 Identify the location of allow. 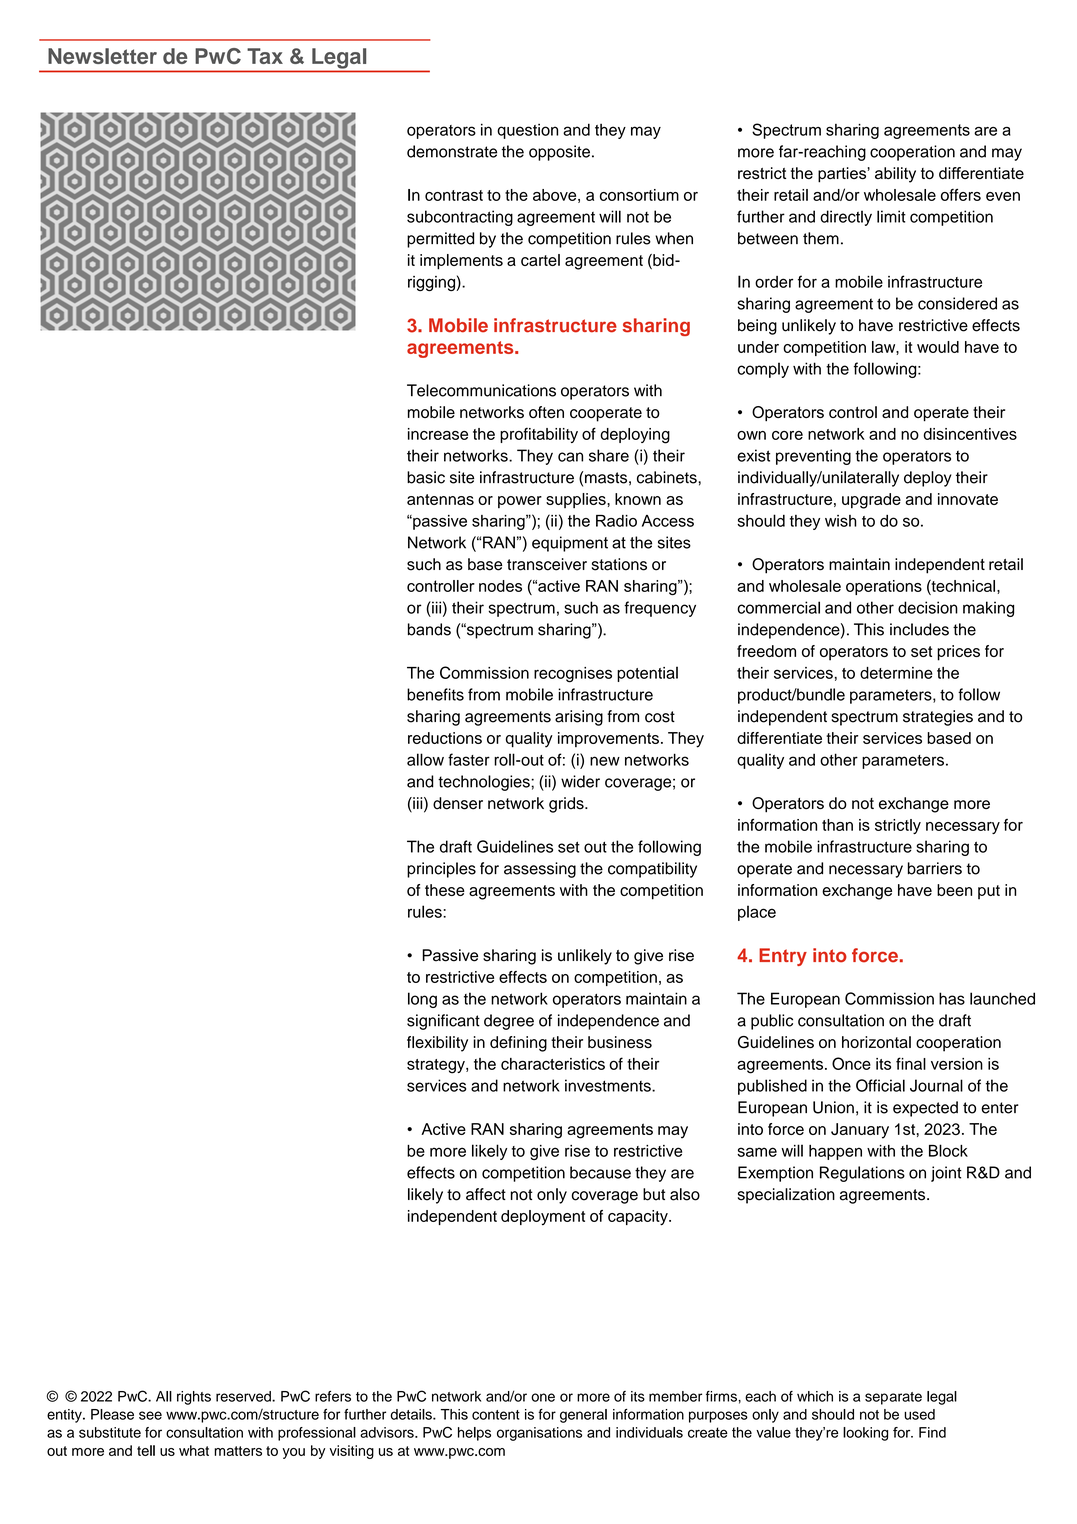
(425, 759).
